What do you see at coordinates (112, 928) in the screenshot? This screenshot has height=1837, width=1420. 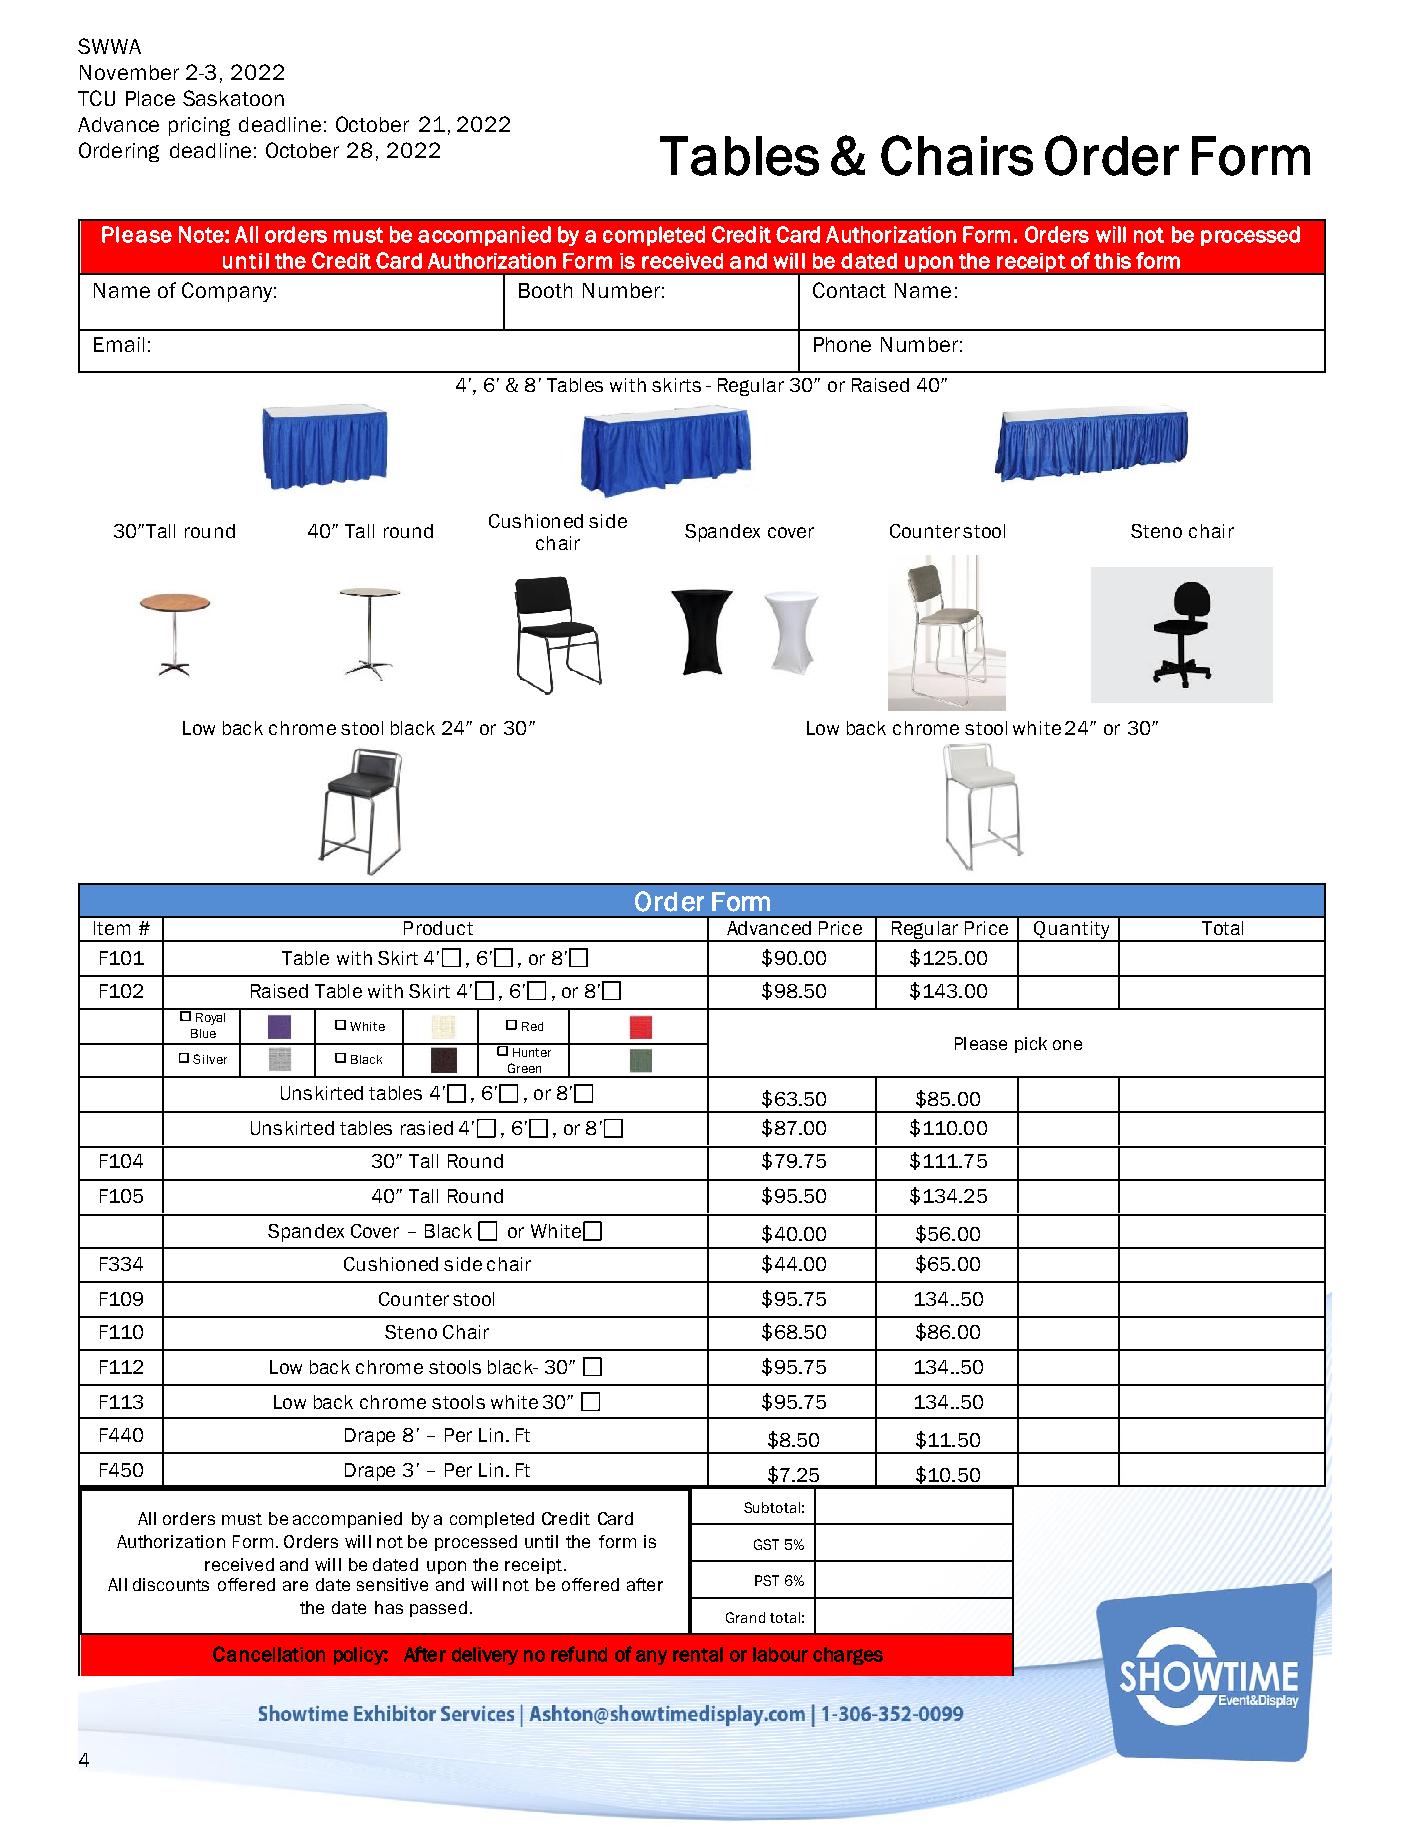 I see `Item` at bounding box center [112, 928].
